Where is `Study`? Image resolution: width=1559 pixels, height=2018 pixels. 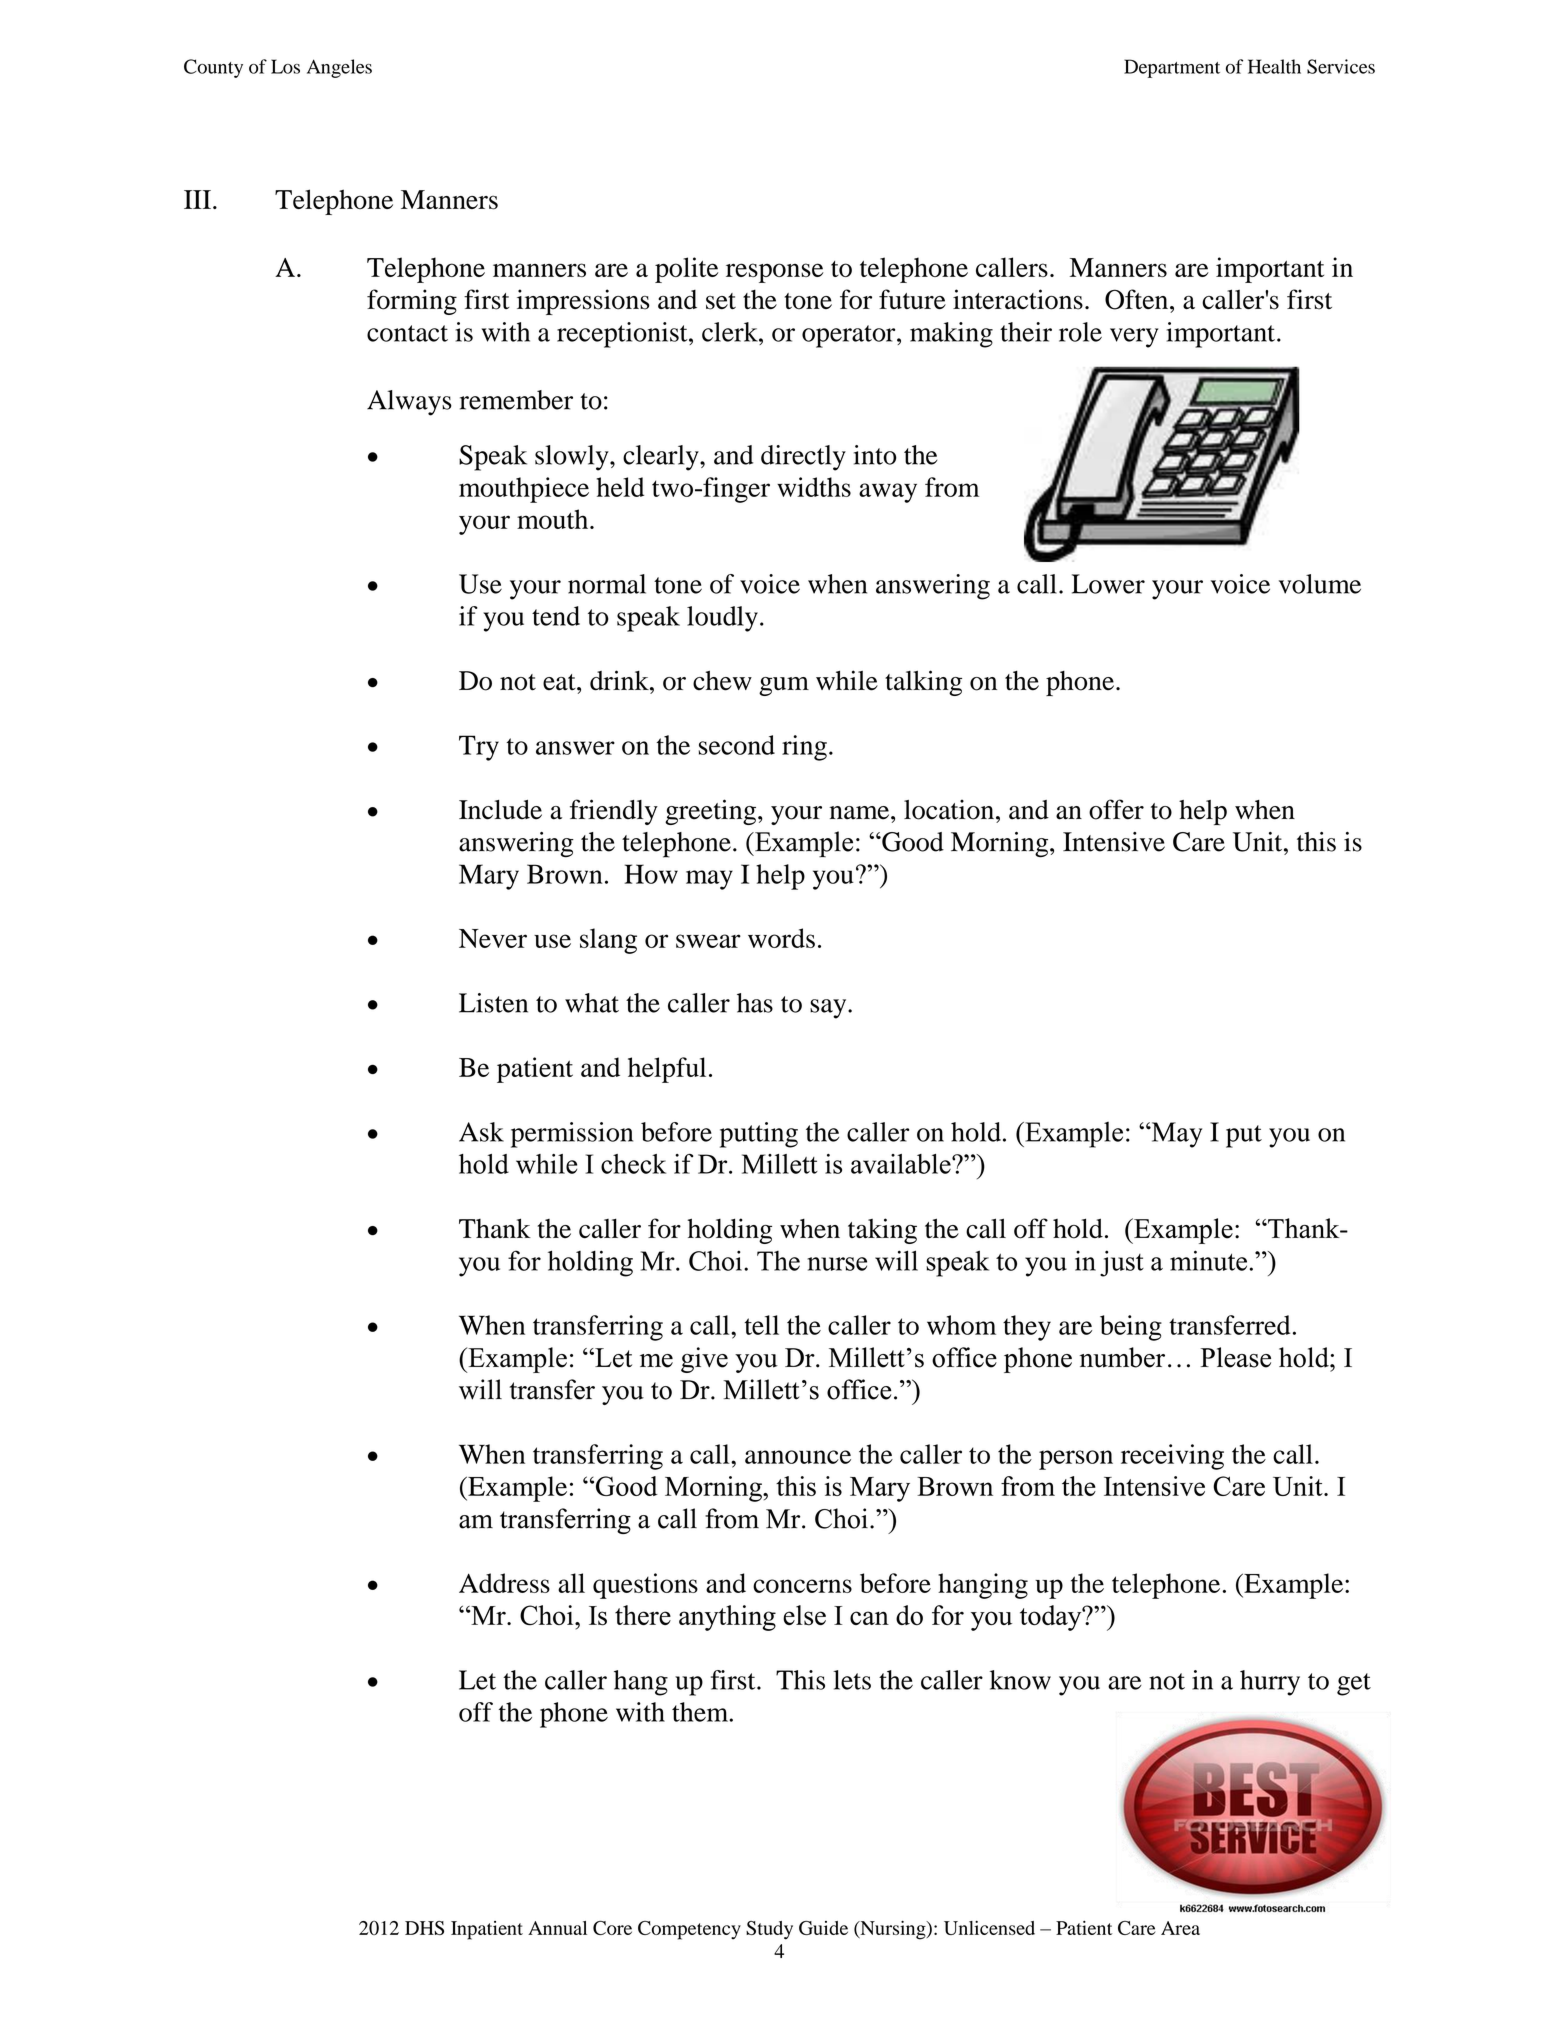 Study is located at coordinates (769, 1930).
